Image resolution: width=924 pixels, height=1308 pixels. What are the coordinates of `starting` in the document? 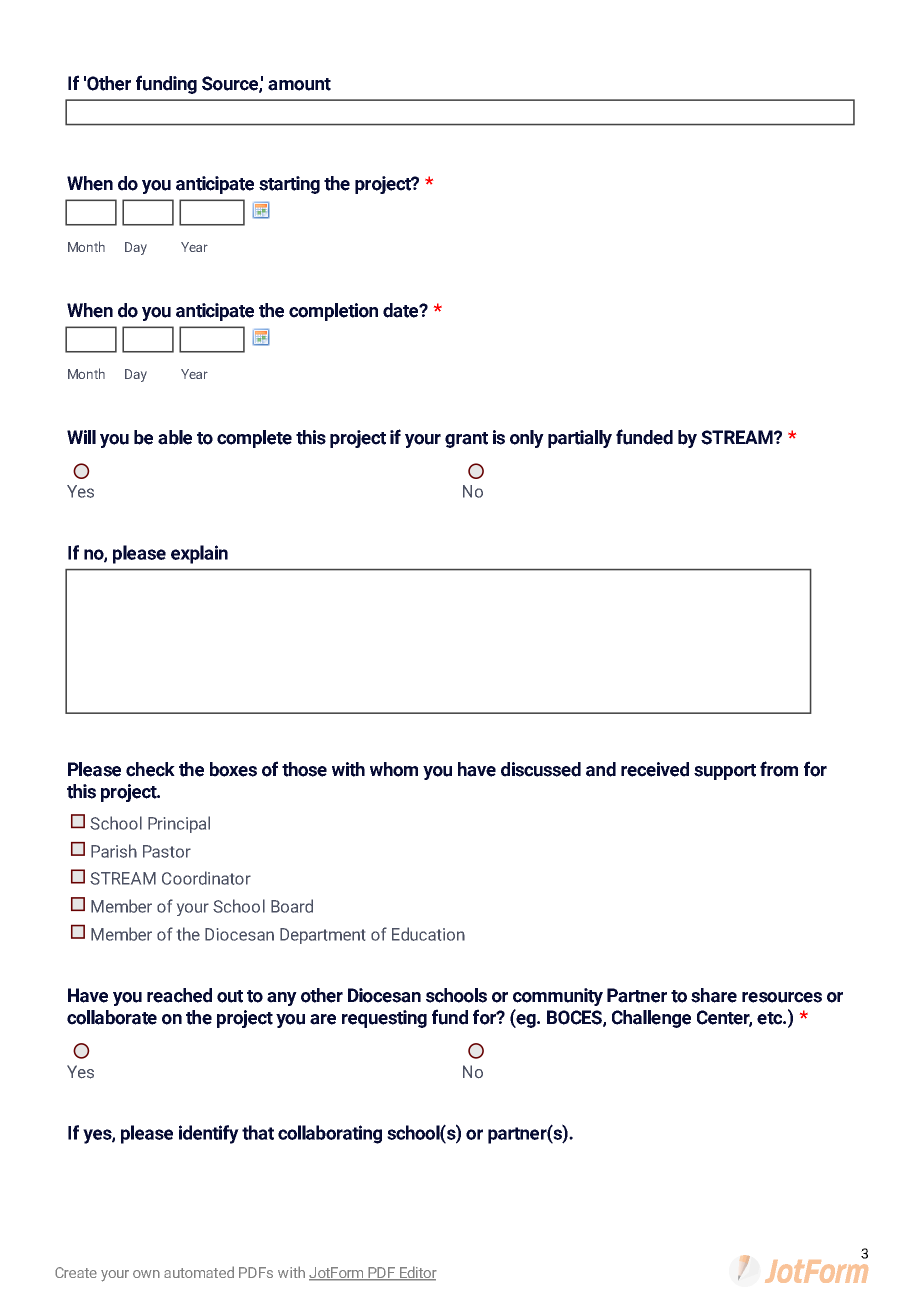 It's located at (289, 185).
